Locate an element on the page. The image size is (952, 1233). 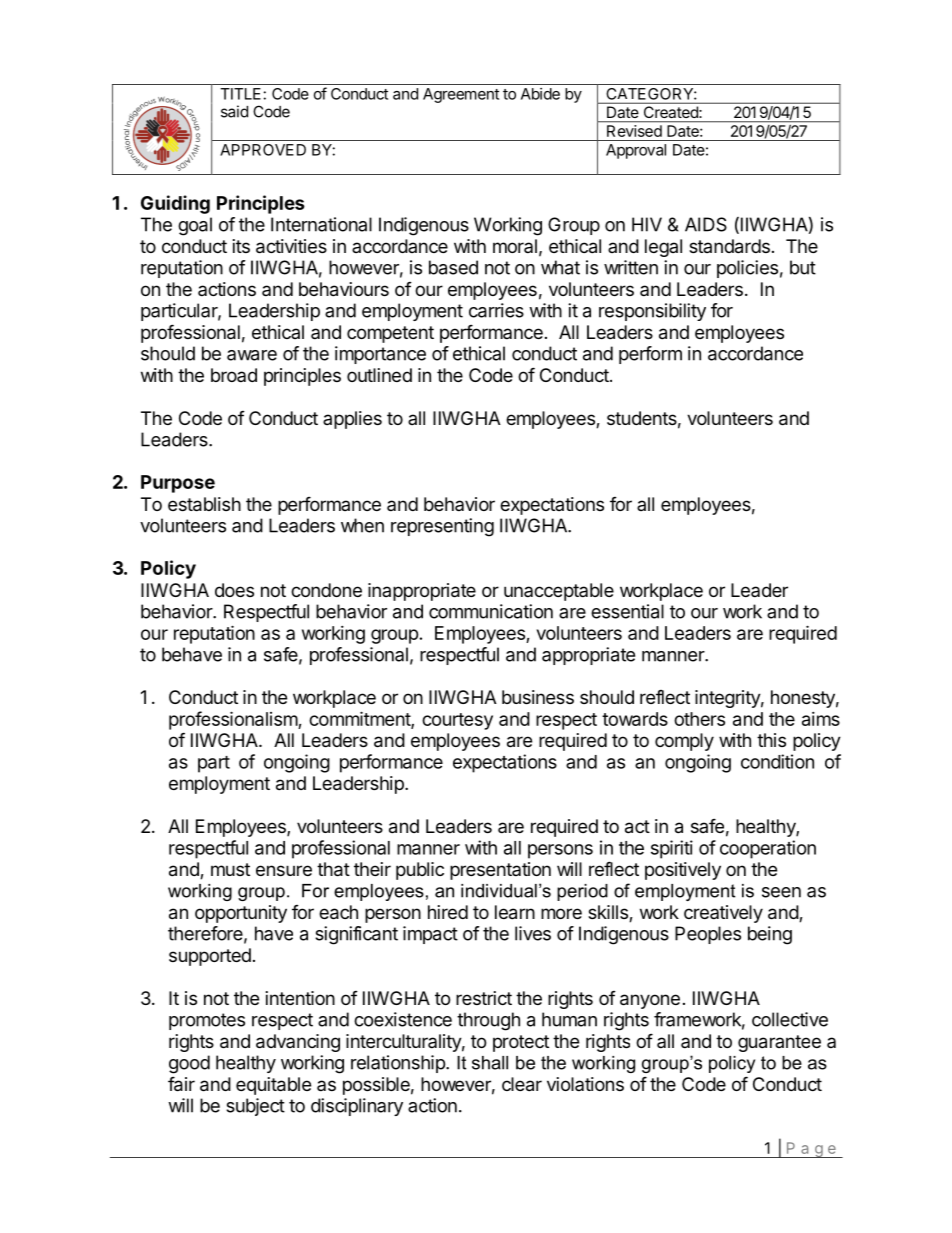
commitment is located at coordinates (360, 720).
